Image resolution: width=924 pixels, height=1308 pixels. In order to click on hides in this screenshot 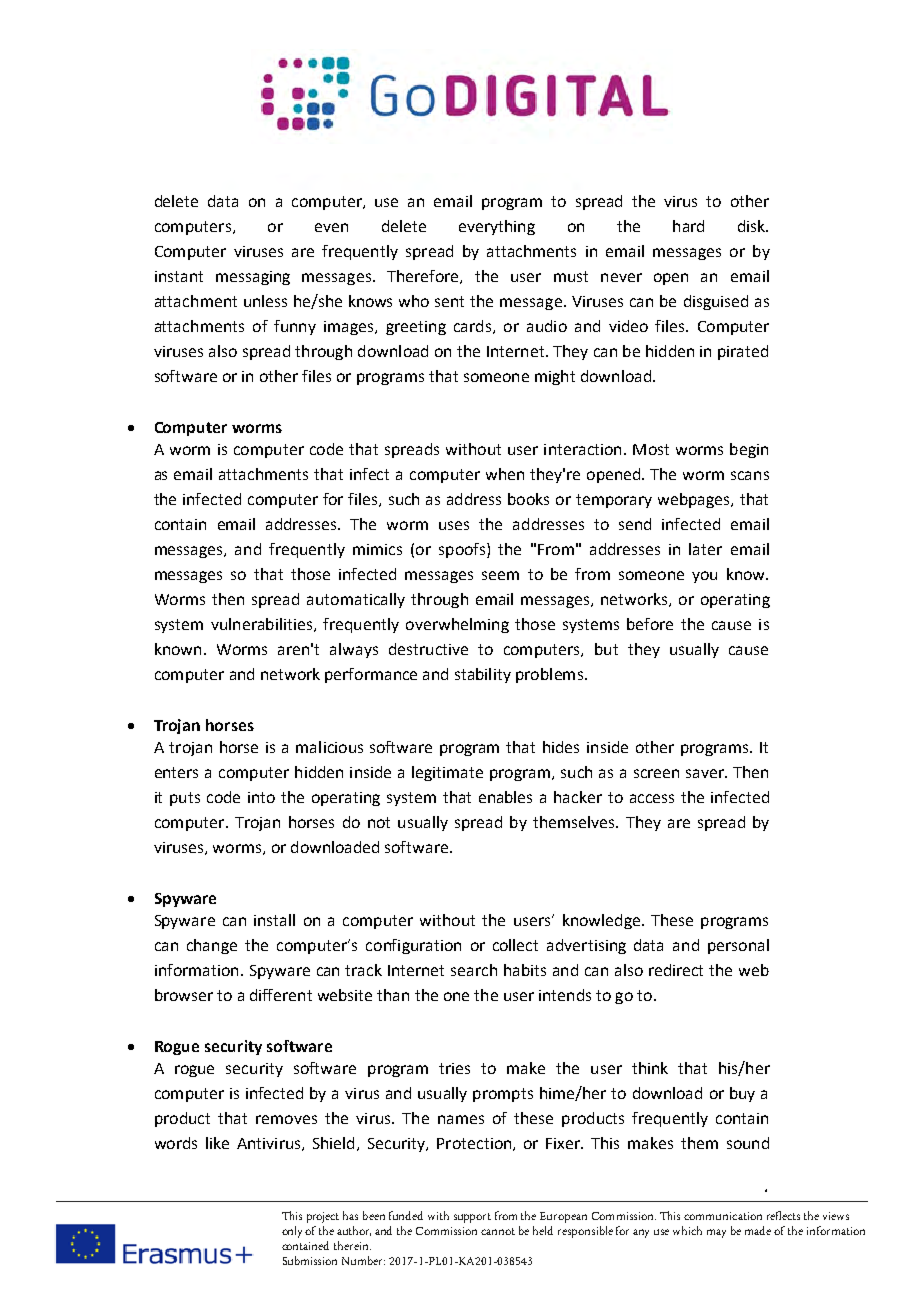, I will do `click(561, 747)`.
